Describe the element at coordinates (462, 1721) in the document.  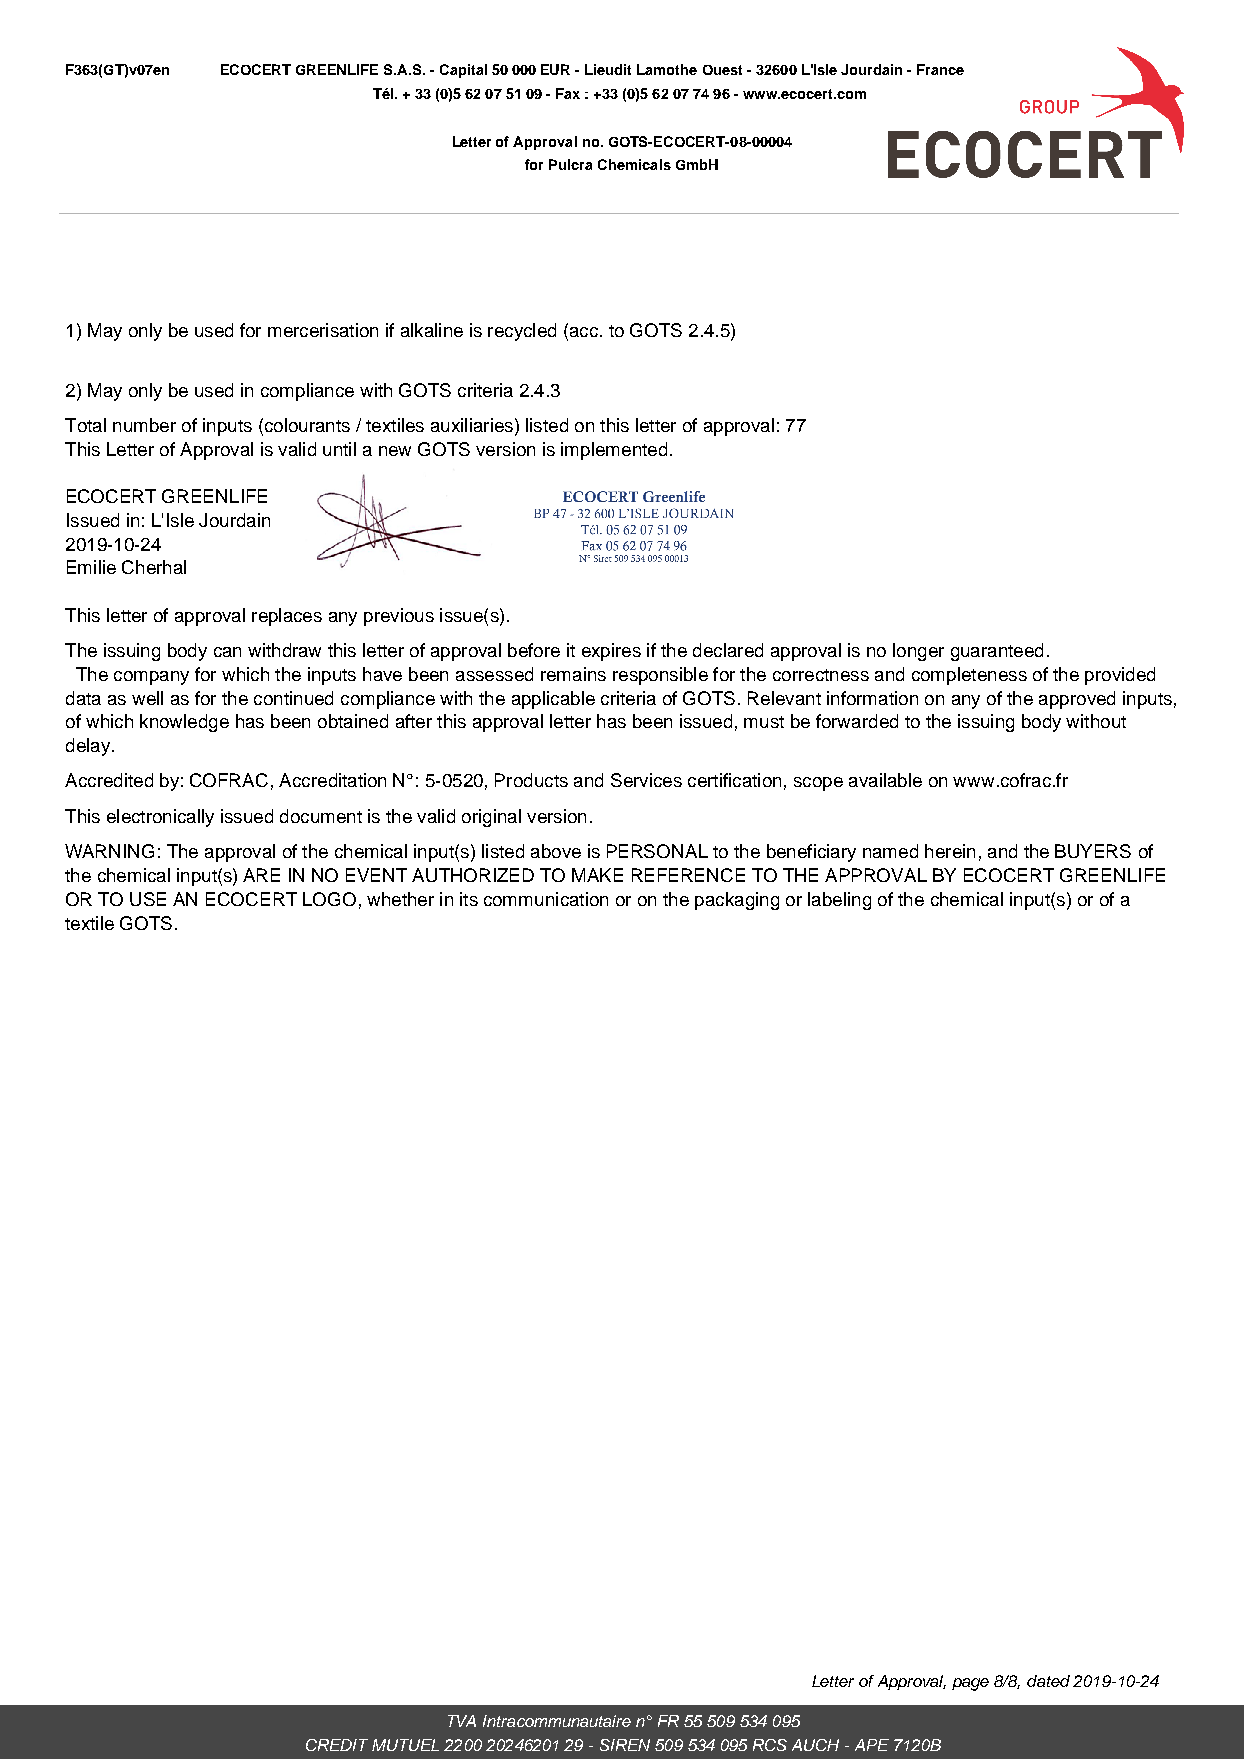
I see `TVA` at that location.
